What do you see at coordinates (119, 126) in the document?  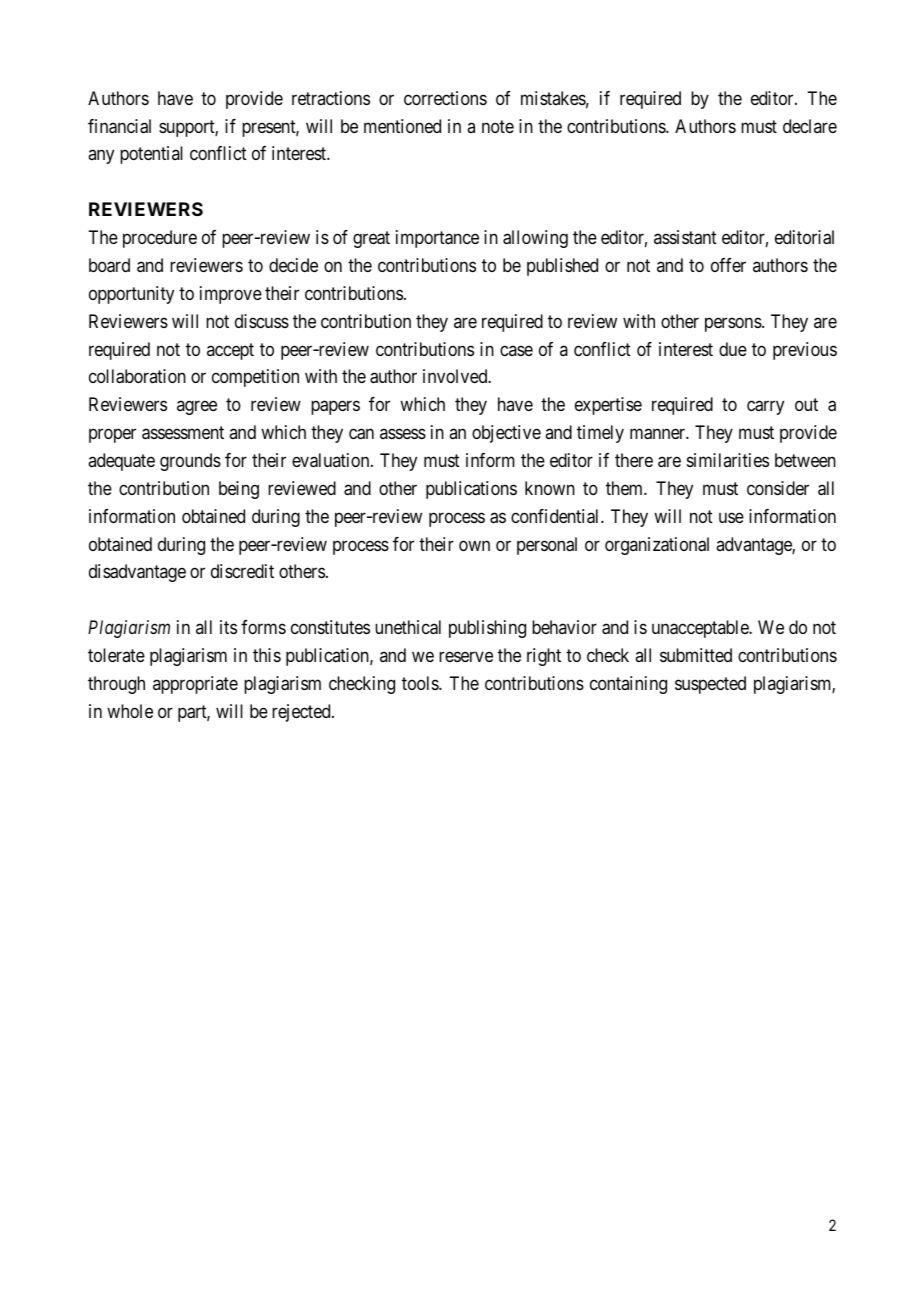 I see `financial` at bounding box center [119, 126].
